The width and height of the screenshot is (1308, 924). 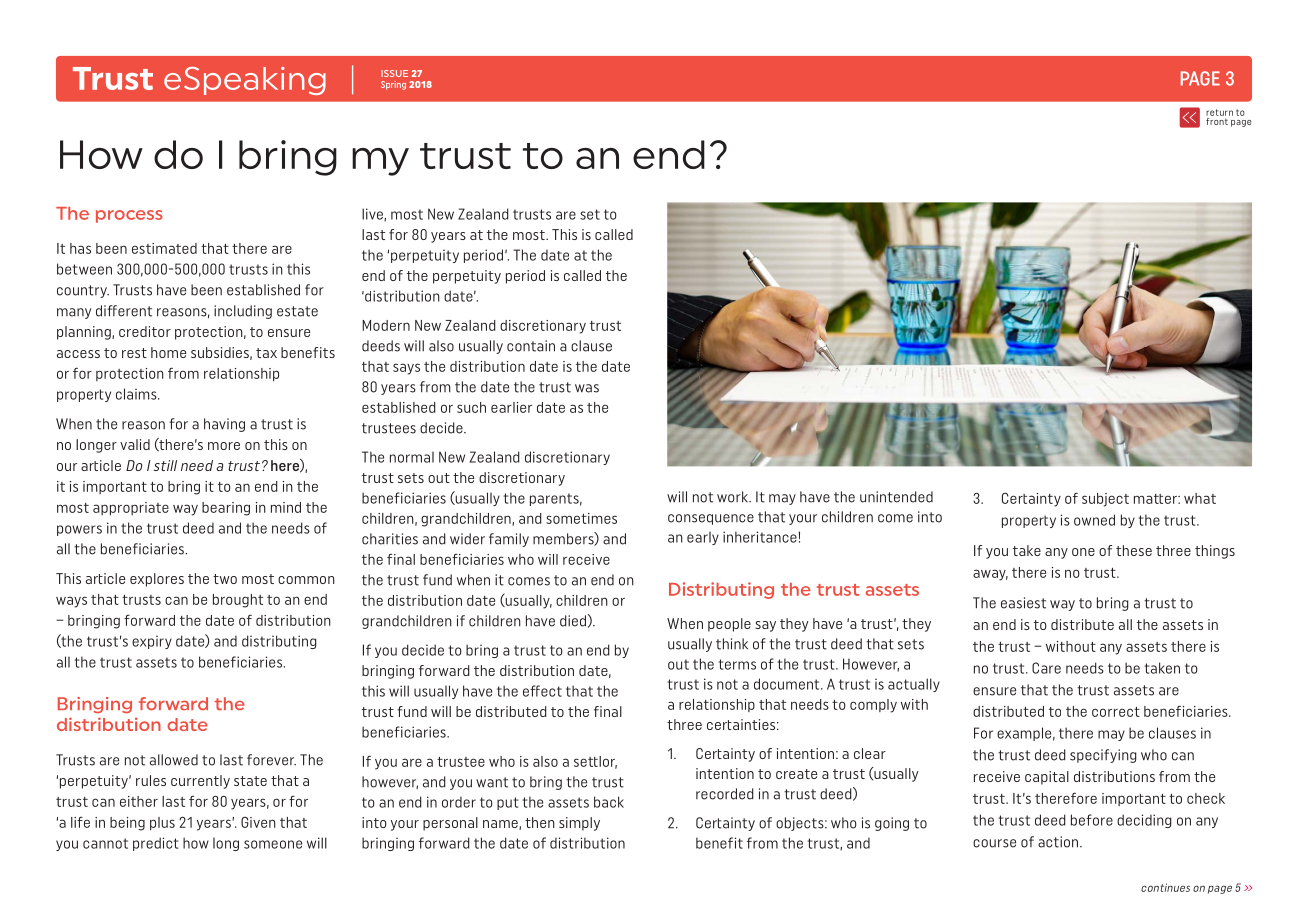 I want to click on expiry, so click(x=152, y=642).
